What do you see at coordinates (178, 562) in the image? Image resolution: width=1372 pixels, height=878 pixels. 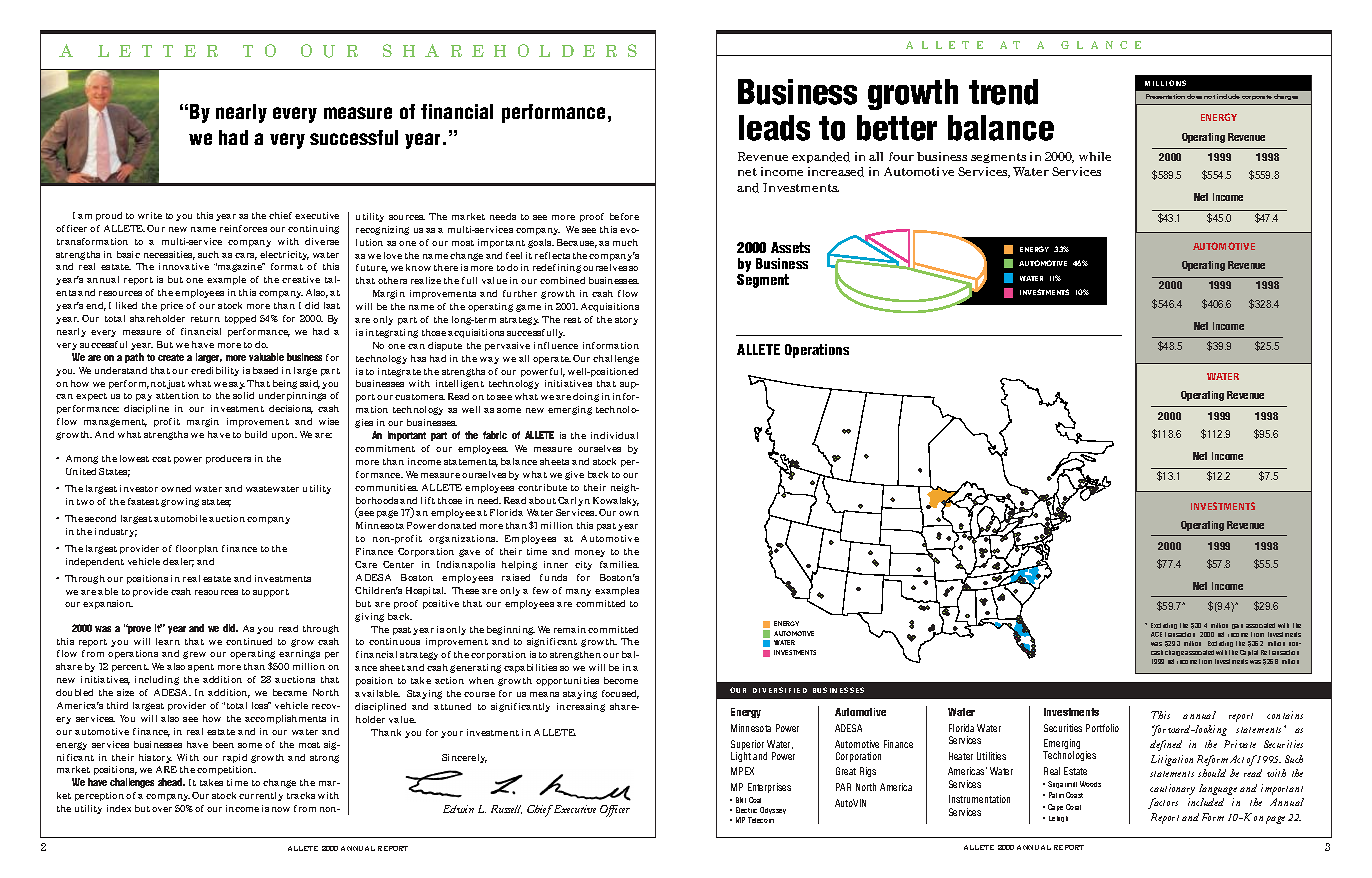 I see `dealer` at bounding box center [178, 562].
